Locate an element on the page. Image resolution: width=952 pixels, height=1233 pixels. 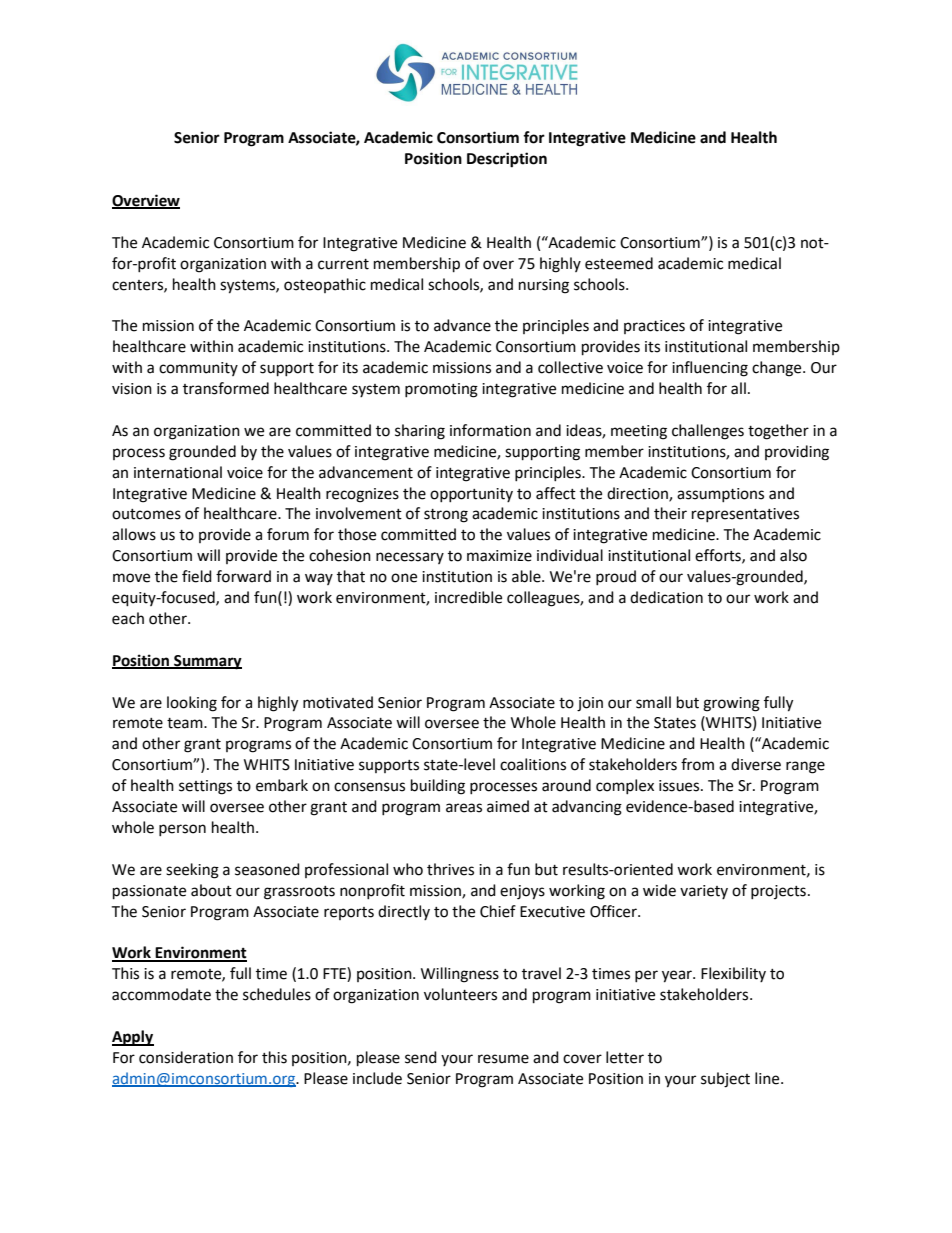
esteemed is located at coordinates (619, 263).
